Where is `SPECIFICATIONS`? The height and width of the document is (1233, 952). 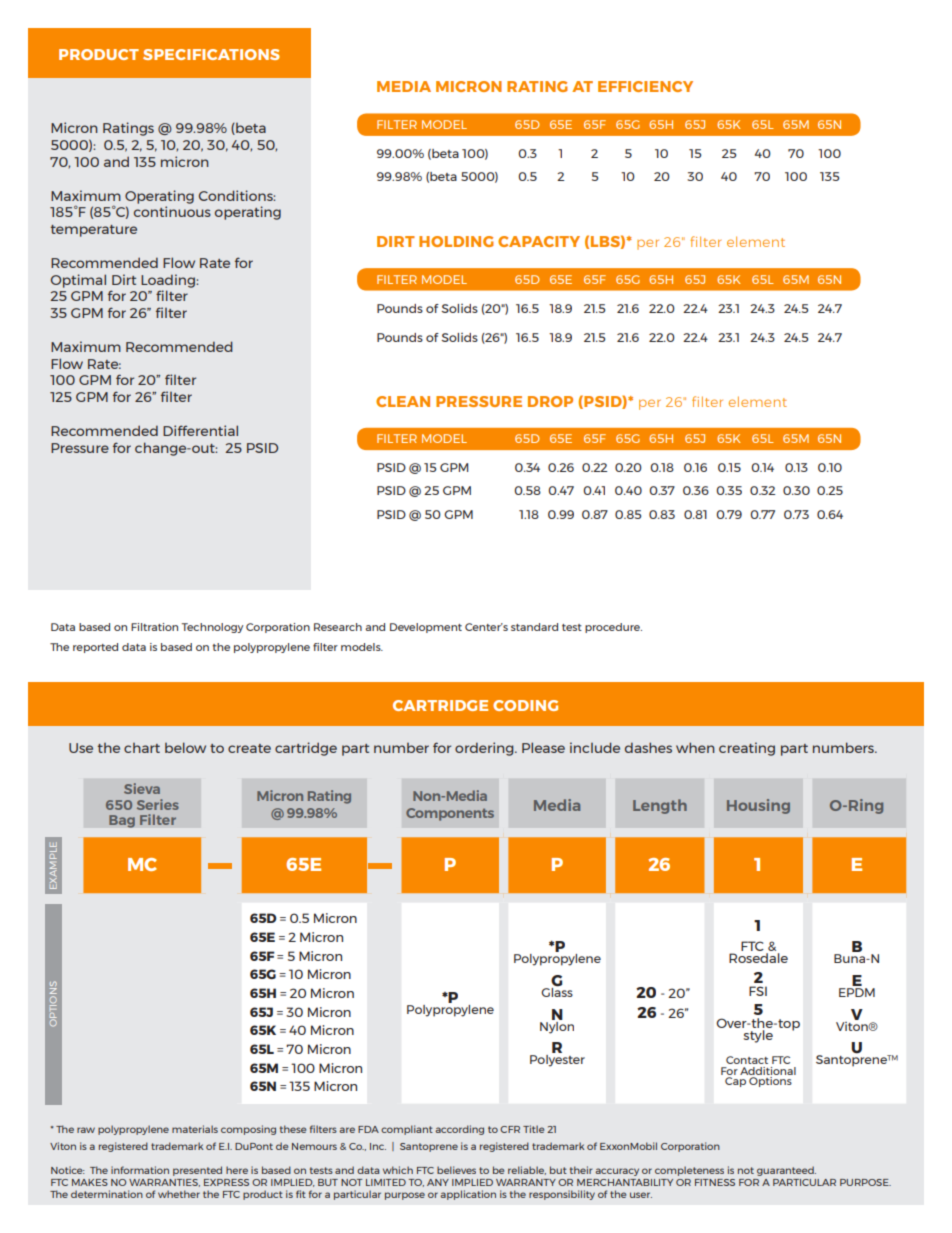 SPECIFICATIONS is located at coordinates (211, 54).
